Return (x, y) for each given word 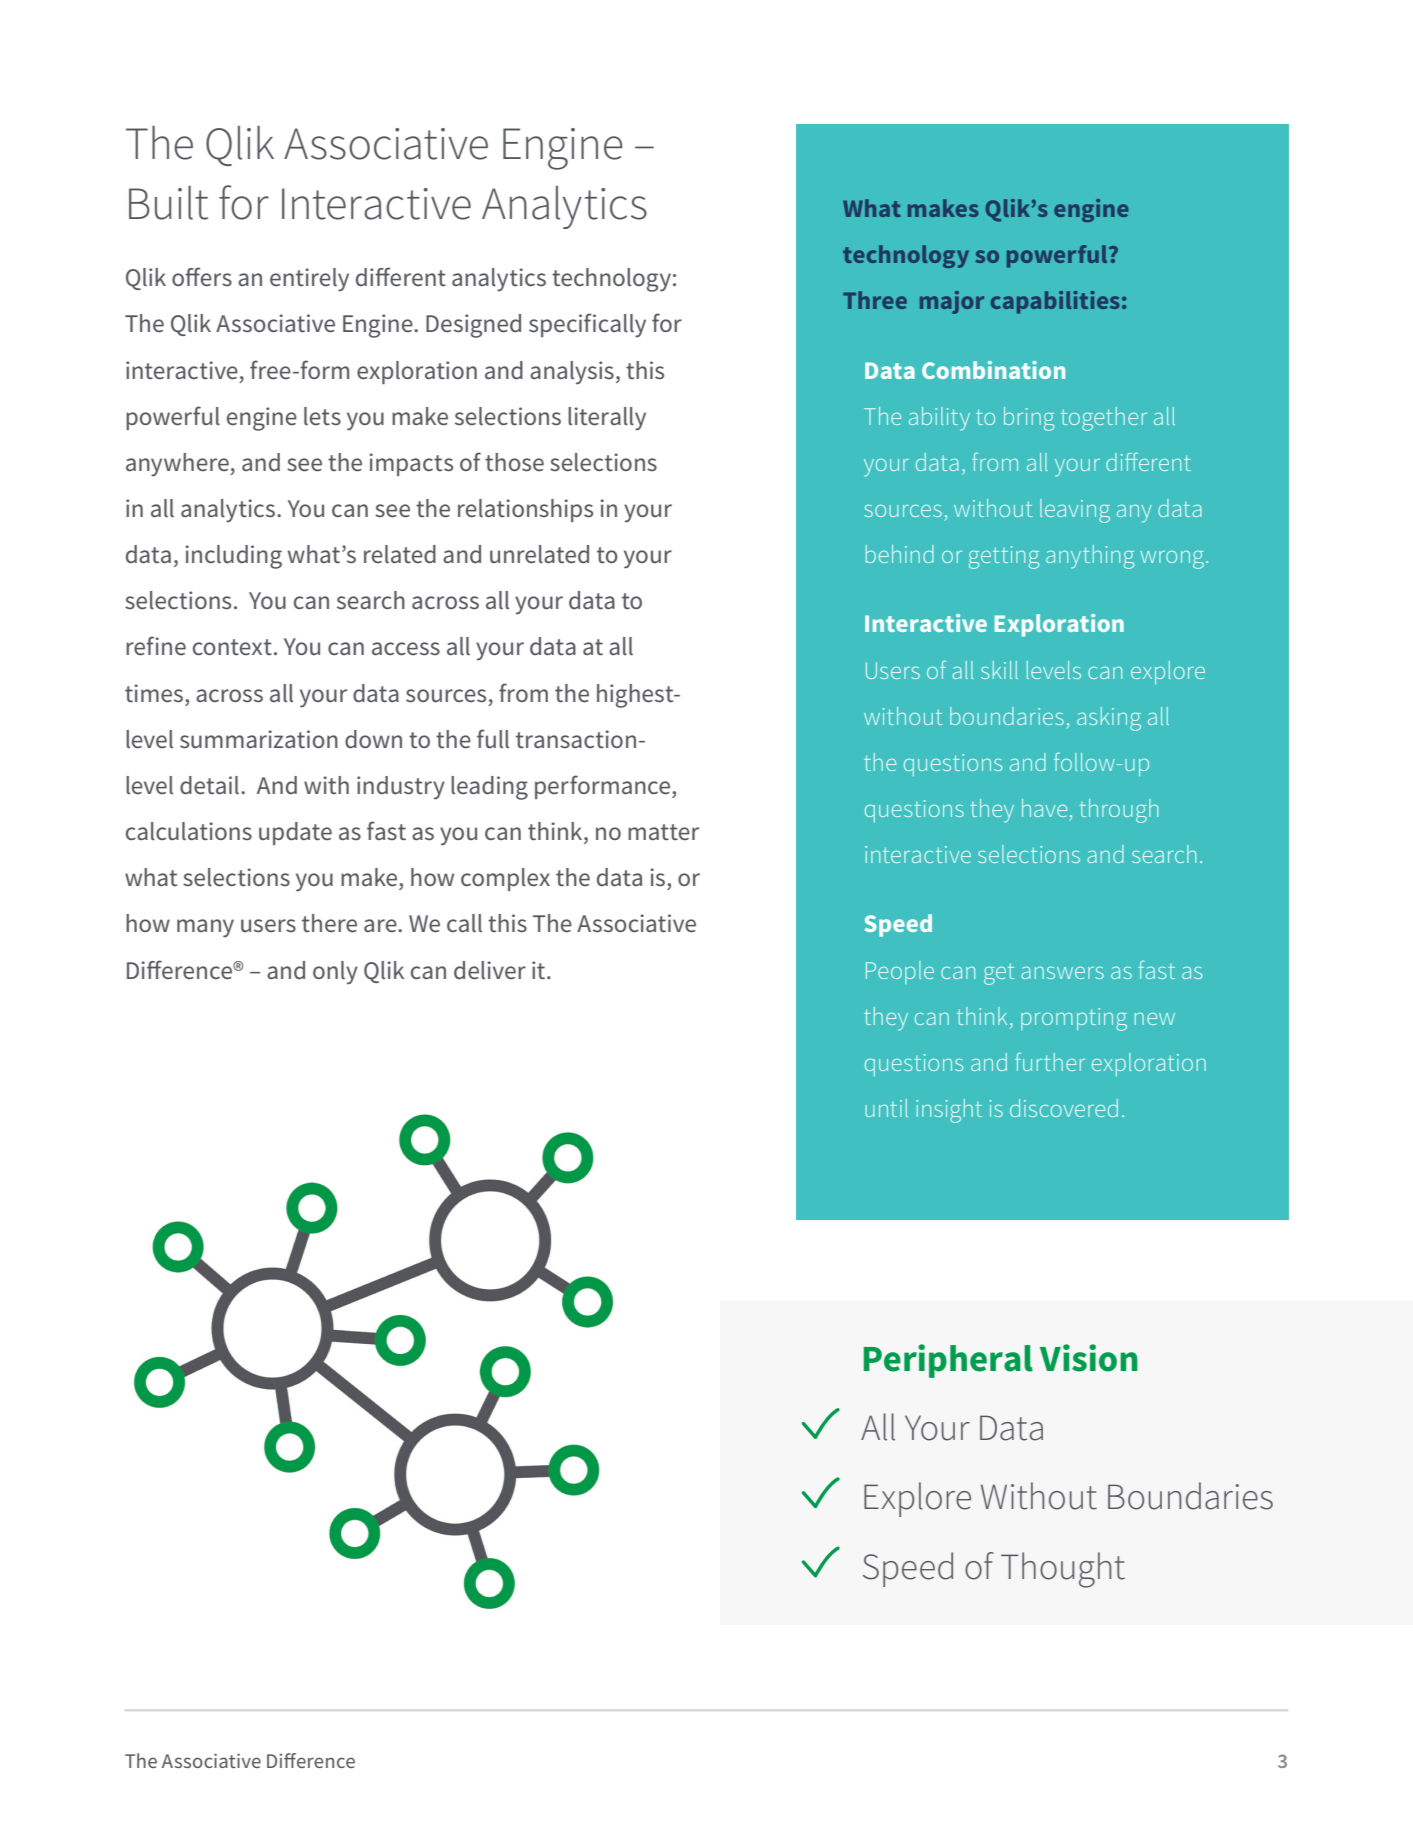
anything (1090, 557)
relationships (525, 510)
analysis (572, 373)
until (886, 1108)
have (1044, 808)
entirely (309, 280)
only (335, 973)
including (233, 557)
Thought (1063, 1570)
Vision (1089, 1358)
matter (663, 832)
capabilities (1055, 302)
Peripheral (948, 1361)
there (329, 923)
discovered (1064, 1108)
